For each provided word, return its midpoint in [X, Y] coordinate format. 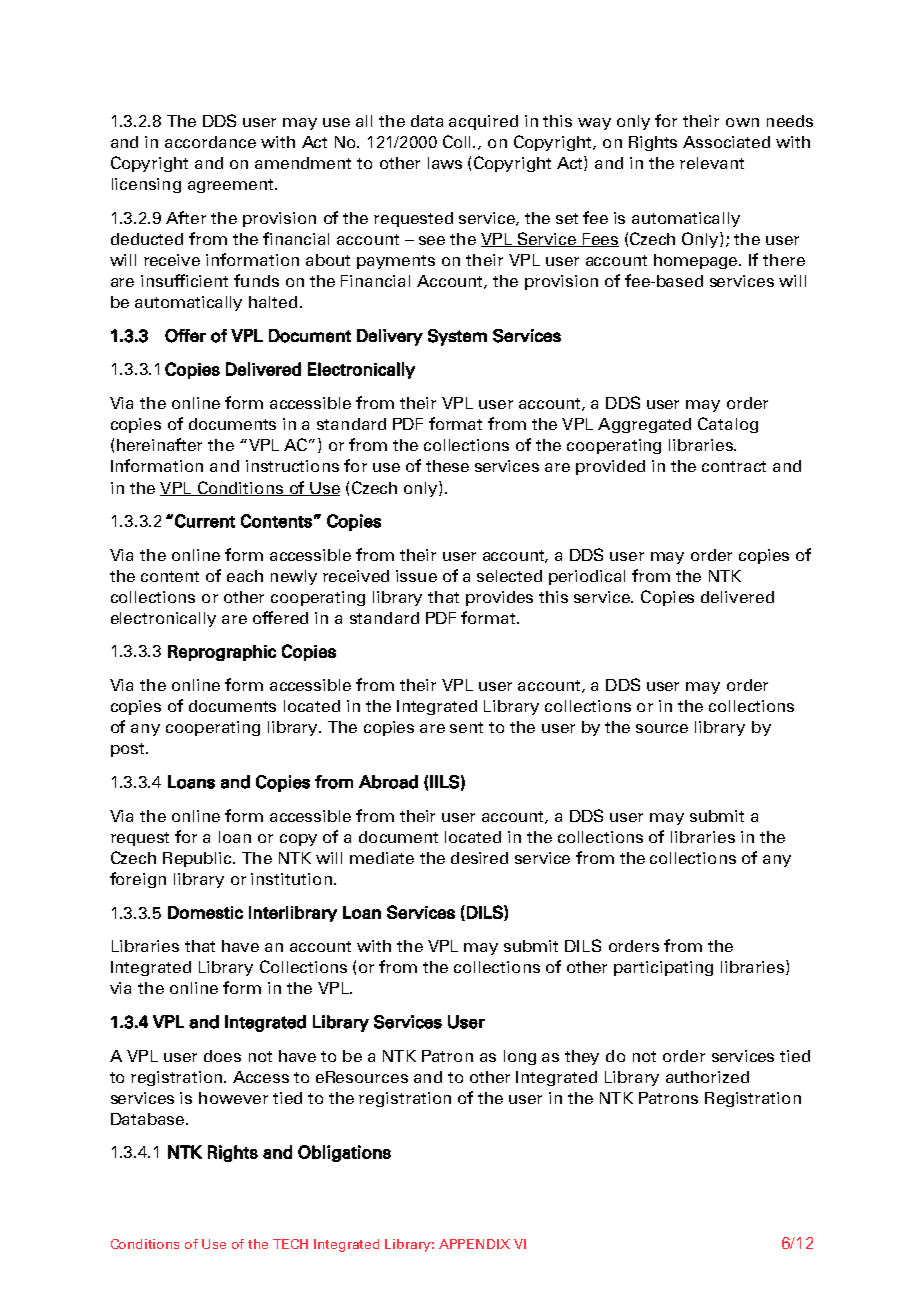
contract [734, 466]
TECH [290, 1244]
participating [663, 968]
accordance [210, 142]
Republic [198, 859]
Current [205, 521]
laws [445, 163]
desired [479, 858]
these [447, 466]
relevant [712, 163]
